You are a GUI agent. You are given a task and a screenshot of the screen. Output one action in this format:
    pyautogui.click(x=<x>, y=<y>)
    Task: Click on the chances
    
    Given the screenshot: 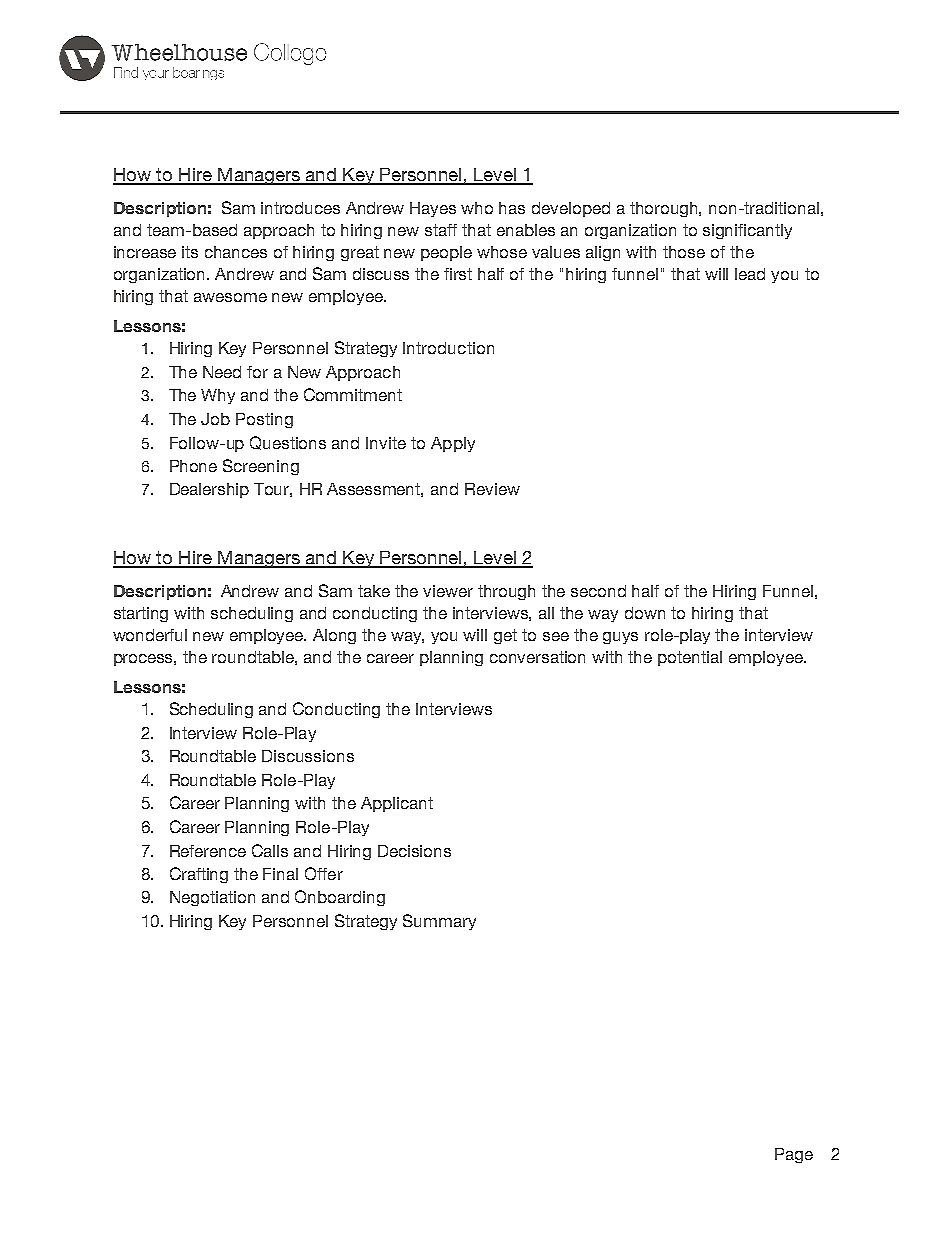 What is the action you would take?
    pyautogui.click(x=236, y=252)
